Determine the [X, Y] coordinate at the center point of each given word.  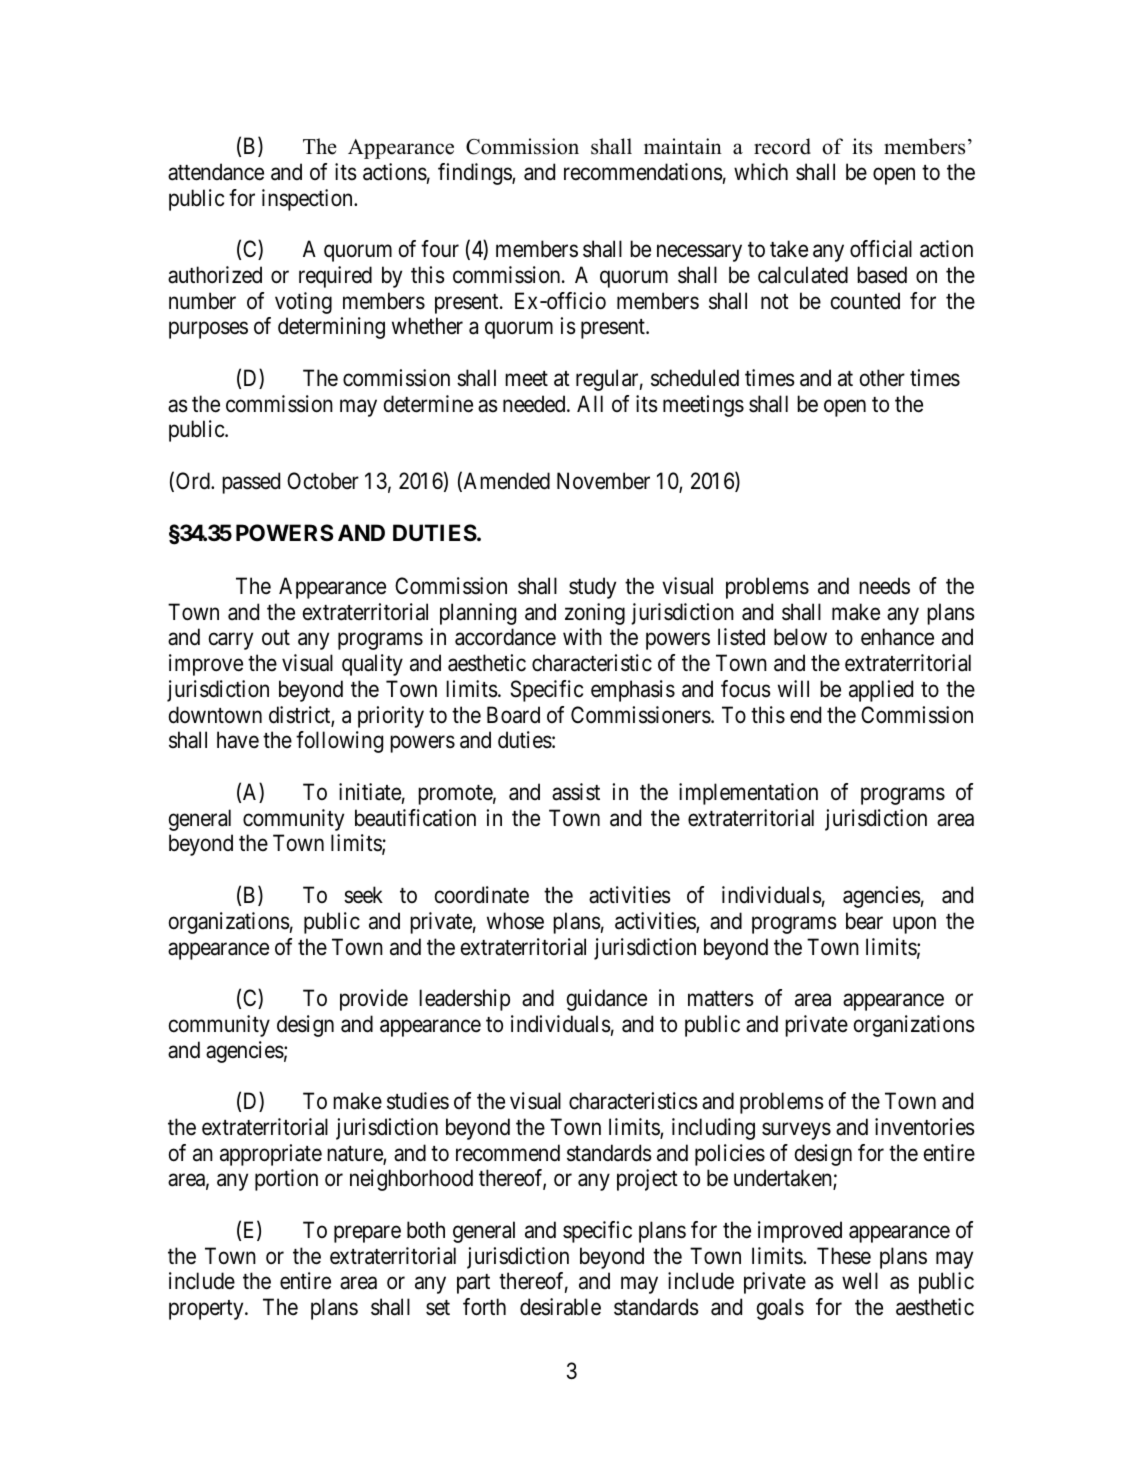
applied [881, 691]
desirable [560, 1307]
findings [475, 174]
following [339, 742]
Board [513, 715]
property [207, 1310]
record [782, 146]
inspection [308, 200]
